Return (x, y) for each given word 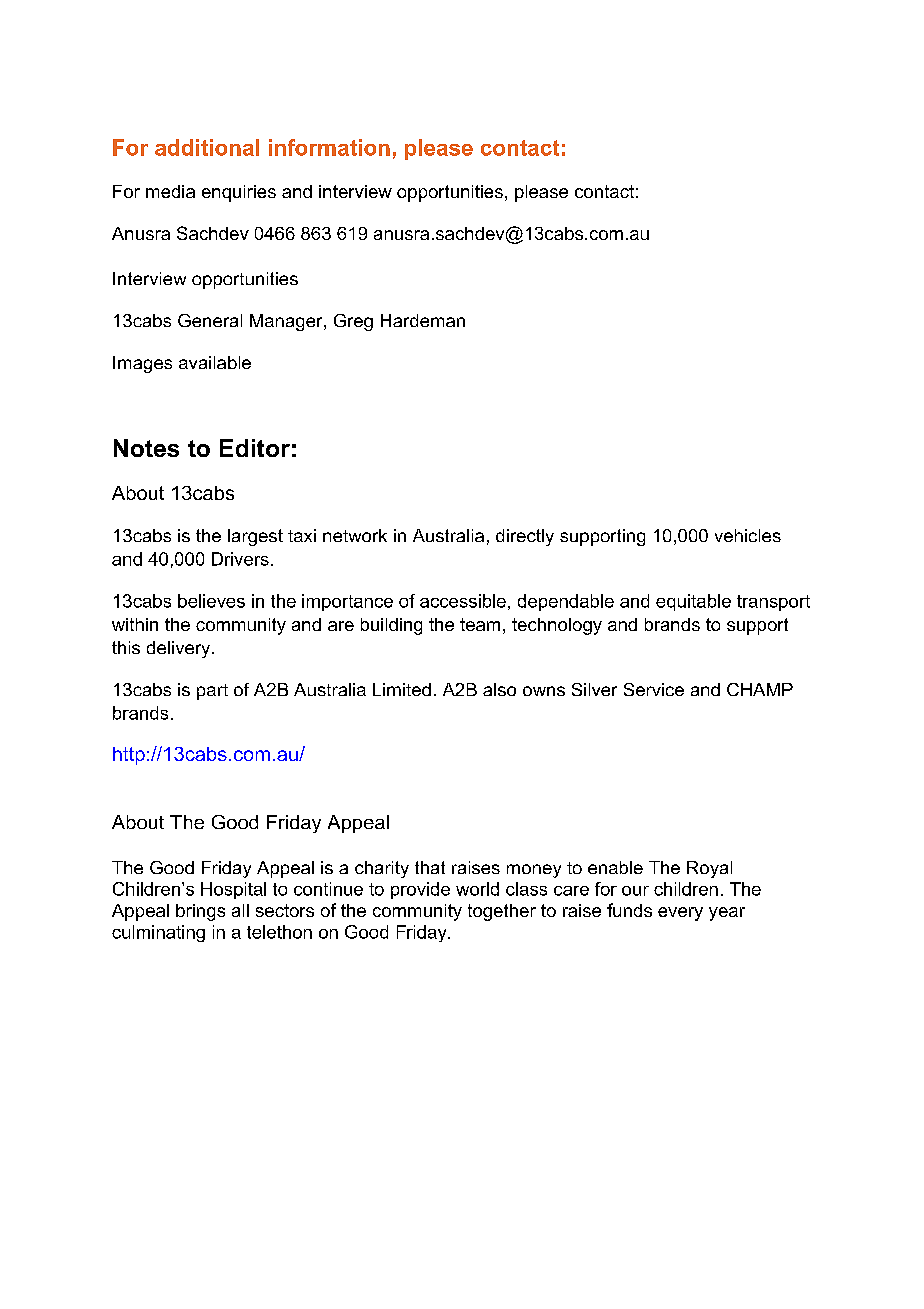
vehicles (748, 535)
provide (420, 890)
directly (525, 537)
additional (207, 147)
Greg (353, 322)
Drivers (240, 559)
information (329, 147)
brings (200, 912)
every (680, 914)
